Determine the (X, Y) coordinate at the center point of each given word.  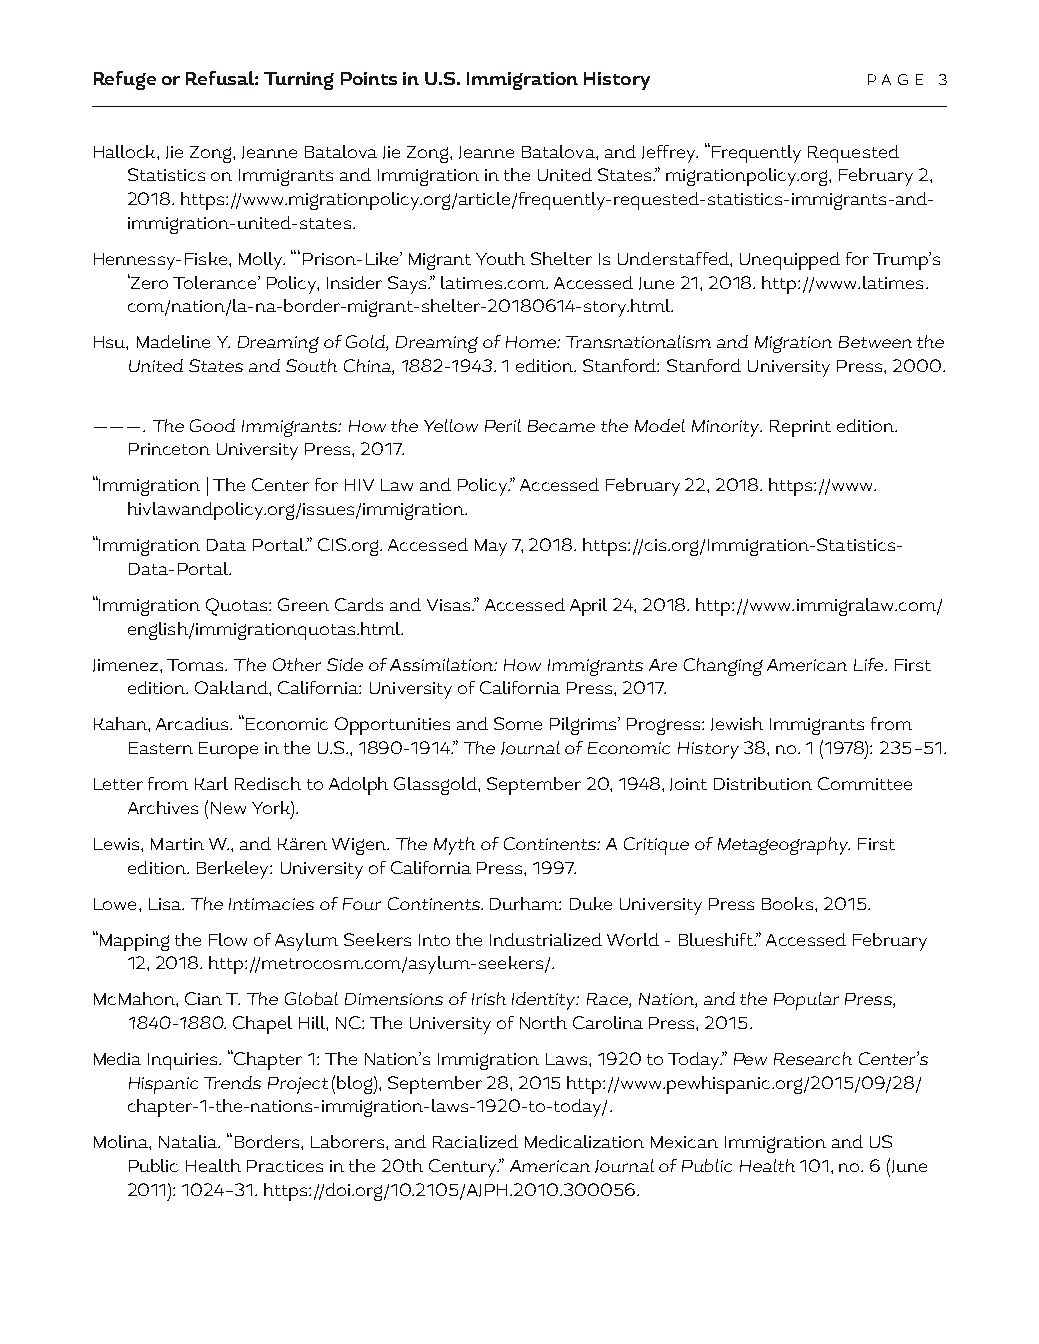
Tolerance (216, 282)
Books (789, 903)
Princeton (169, 449)
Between (875, 342)
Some (518, 723)
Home (532, 342)
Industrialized (546, 939)
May (491, 547)
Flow (228, 939)
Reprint (800, 428)
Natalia (189, 1141)
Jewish (737, 724)
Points (369, 78)
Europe (228, 750)
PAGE (895, 79)
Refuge (125, 80)
